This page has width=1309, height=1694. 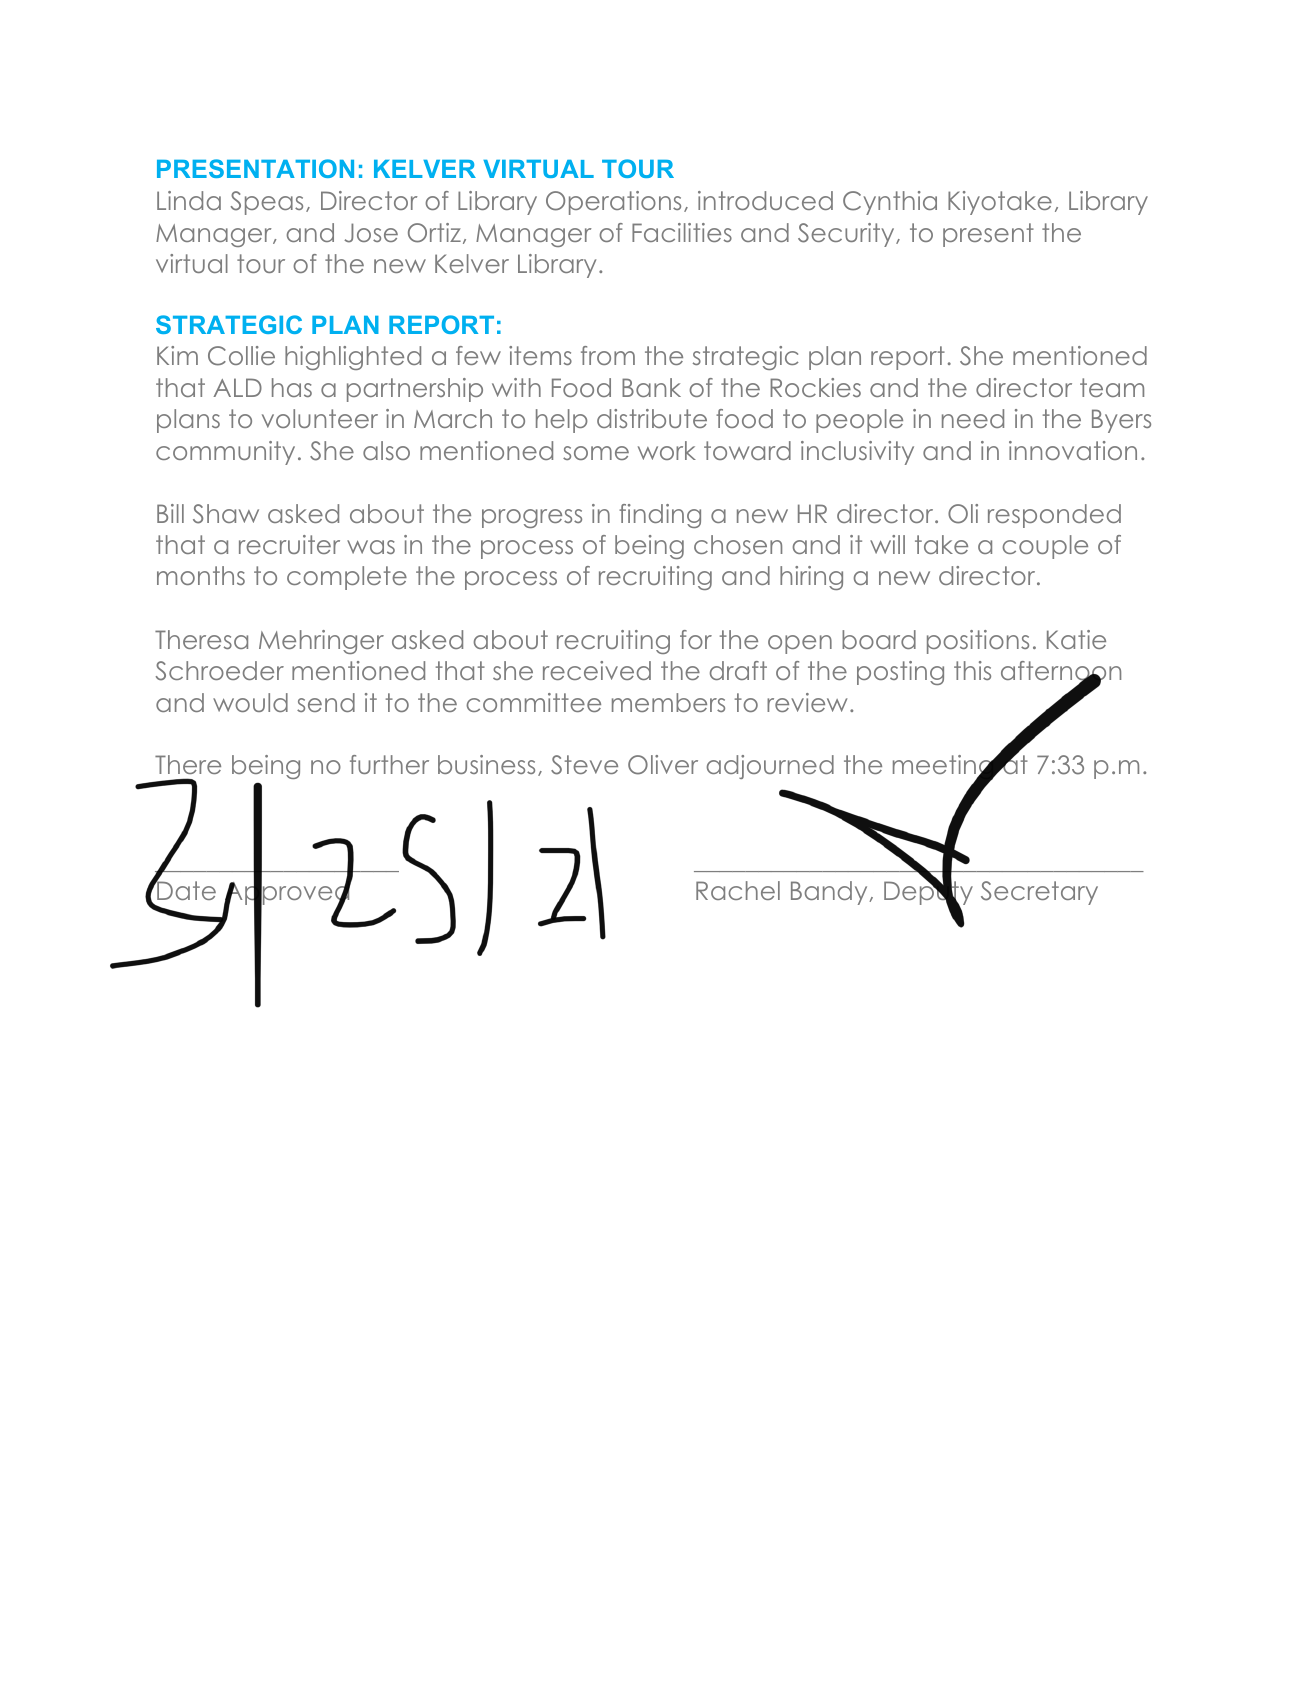 What do you see at coordinates (1039, 893) in the page?
I see `Secretary` at bounding box center [1039, 893].
